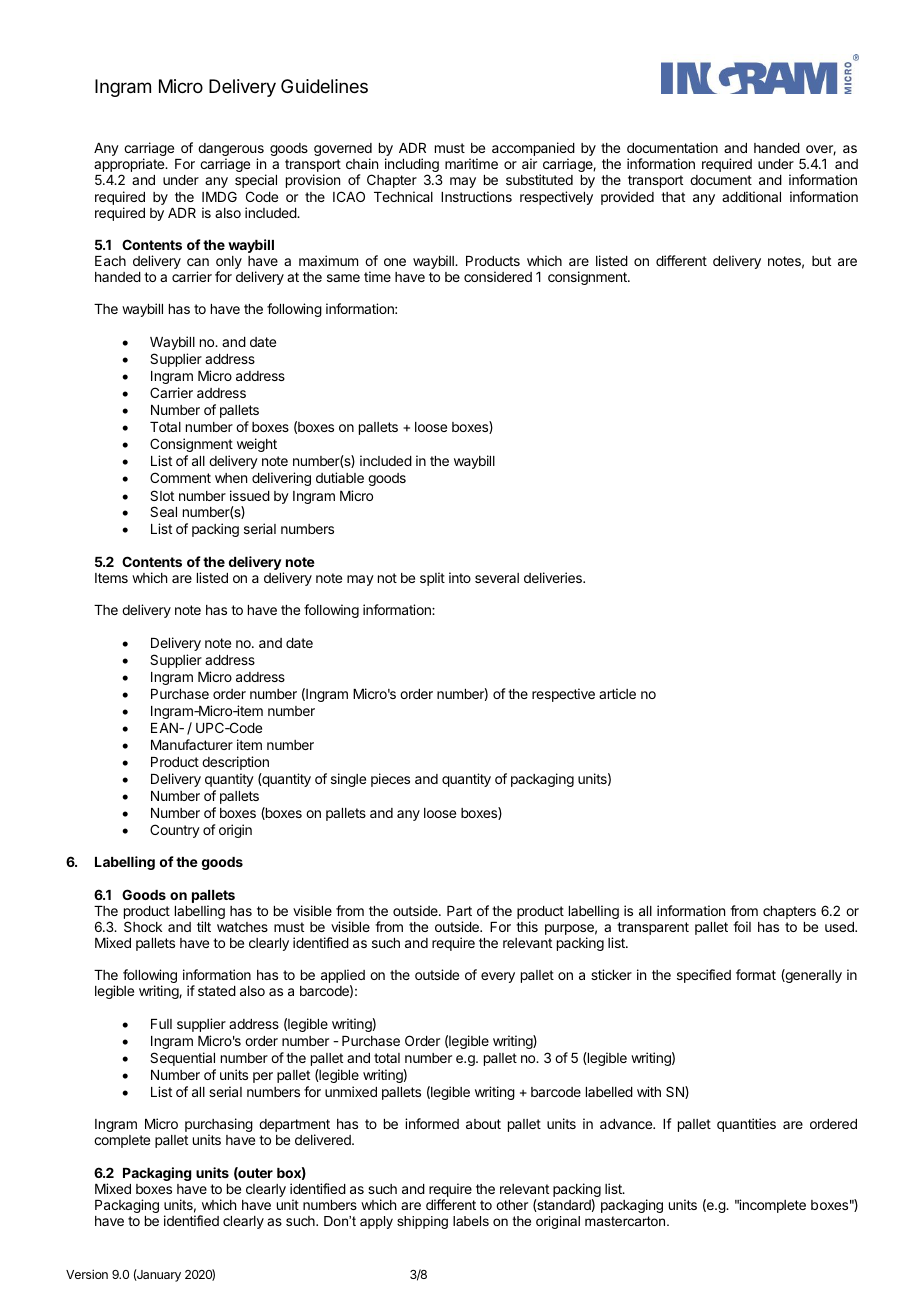 The width and height of the page is (924, 1308). I want to click on foil, so click(742, 926).
